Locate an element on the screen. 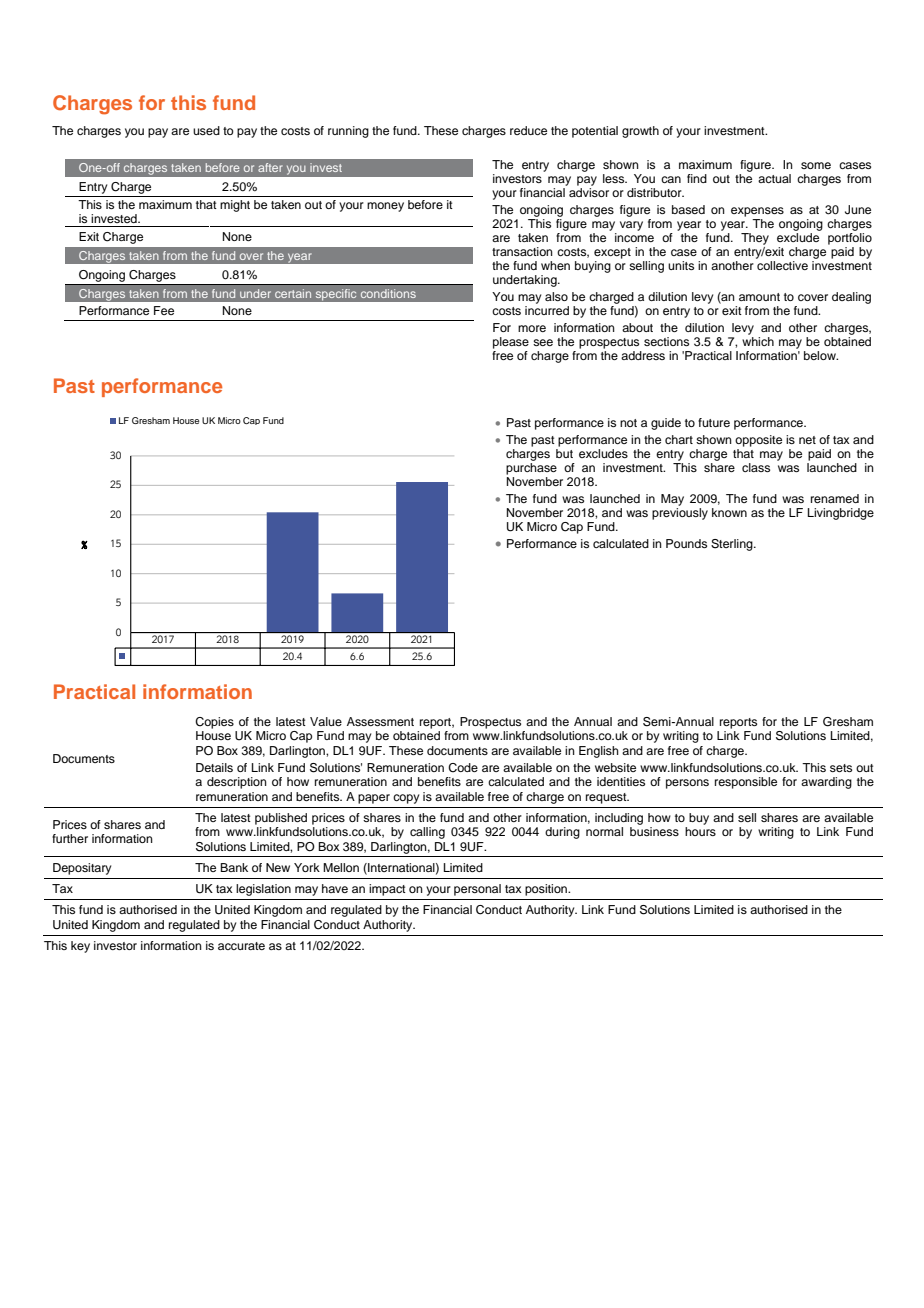  hours is located at coordinates (700, 831).
